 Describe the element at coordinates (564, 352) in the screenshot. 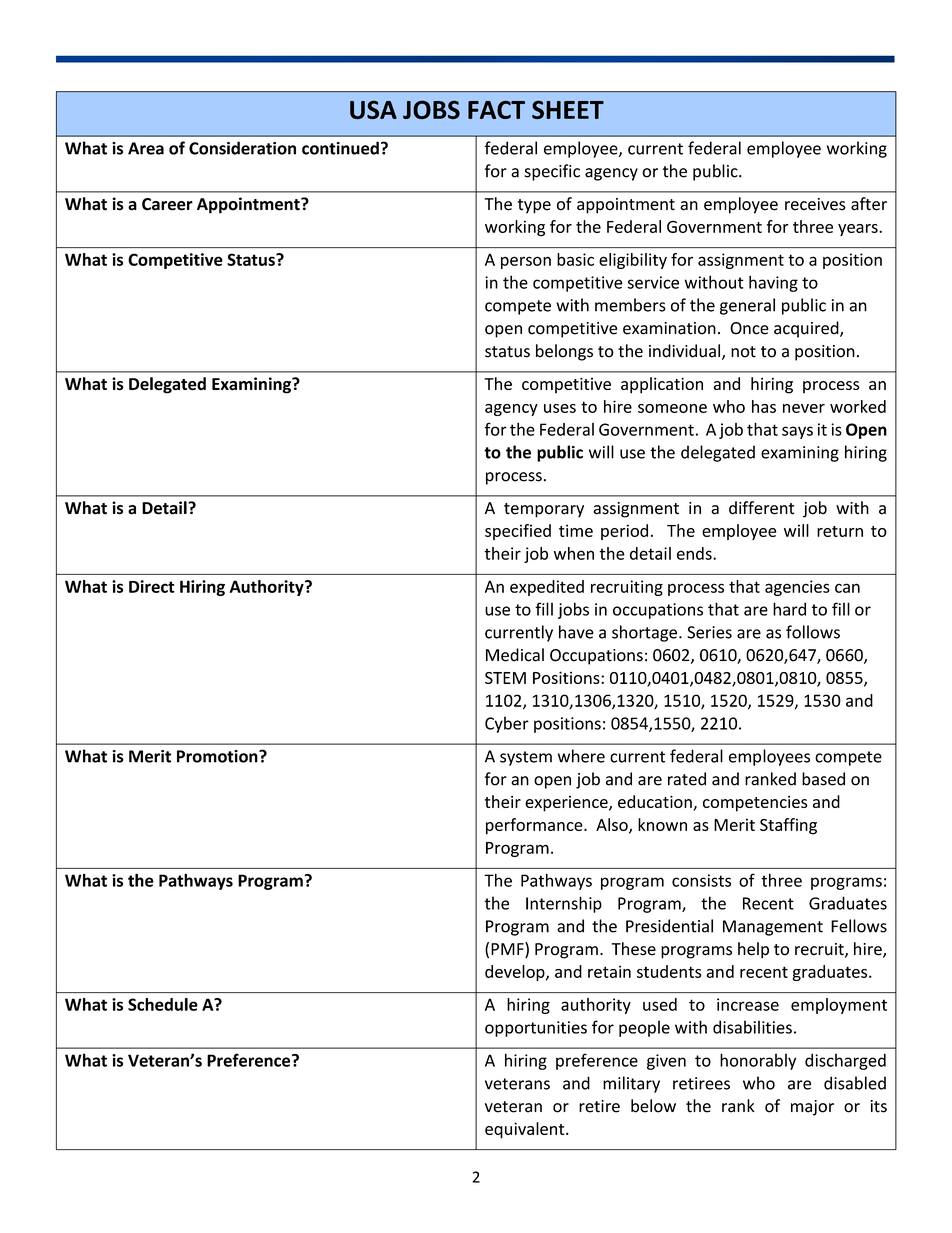

I see `belongs` at that location.
